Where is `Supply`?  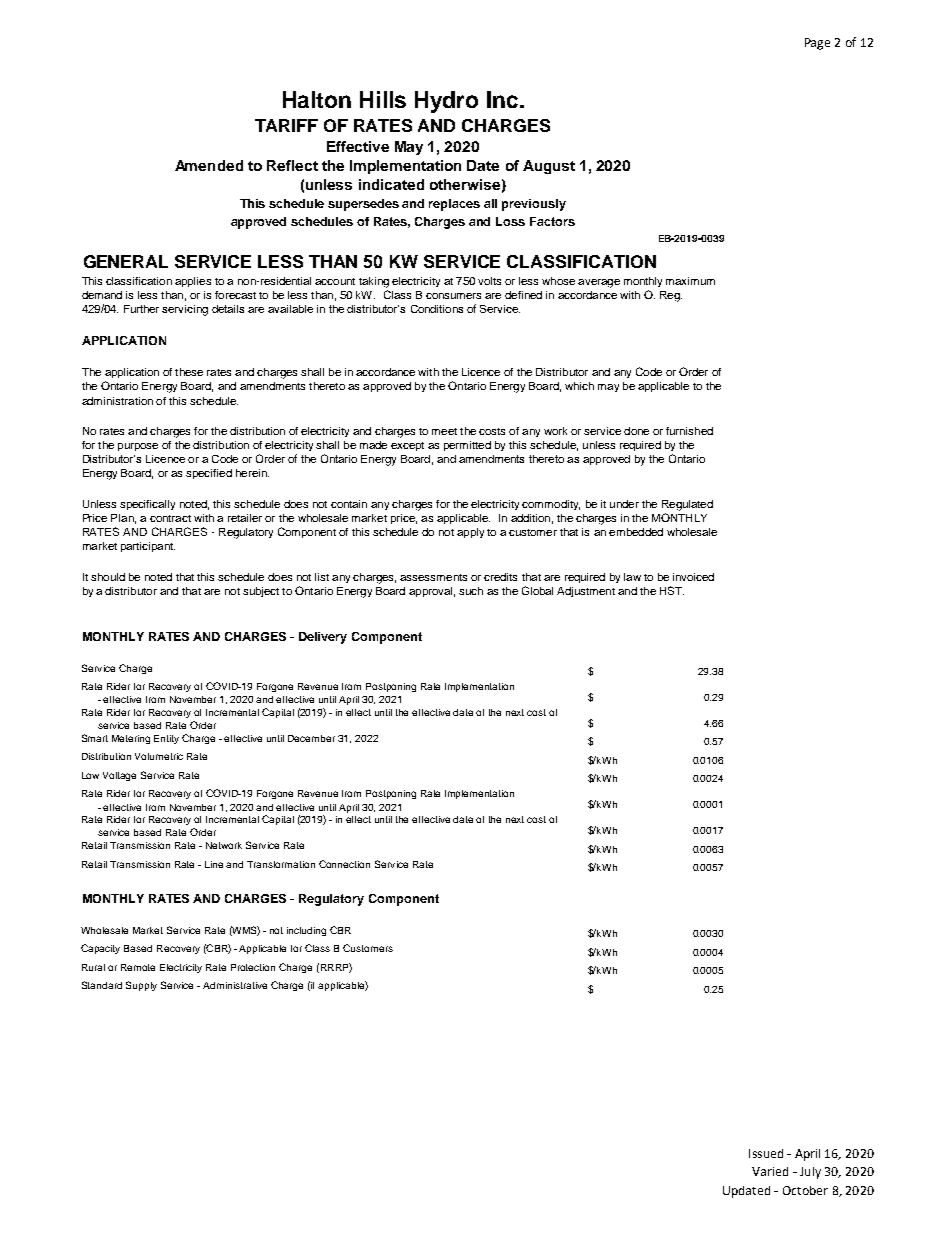 Supply is located at coordinates (141, 986).
